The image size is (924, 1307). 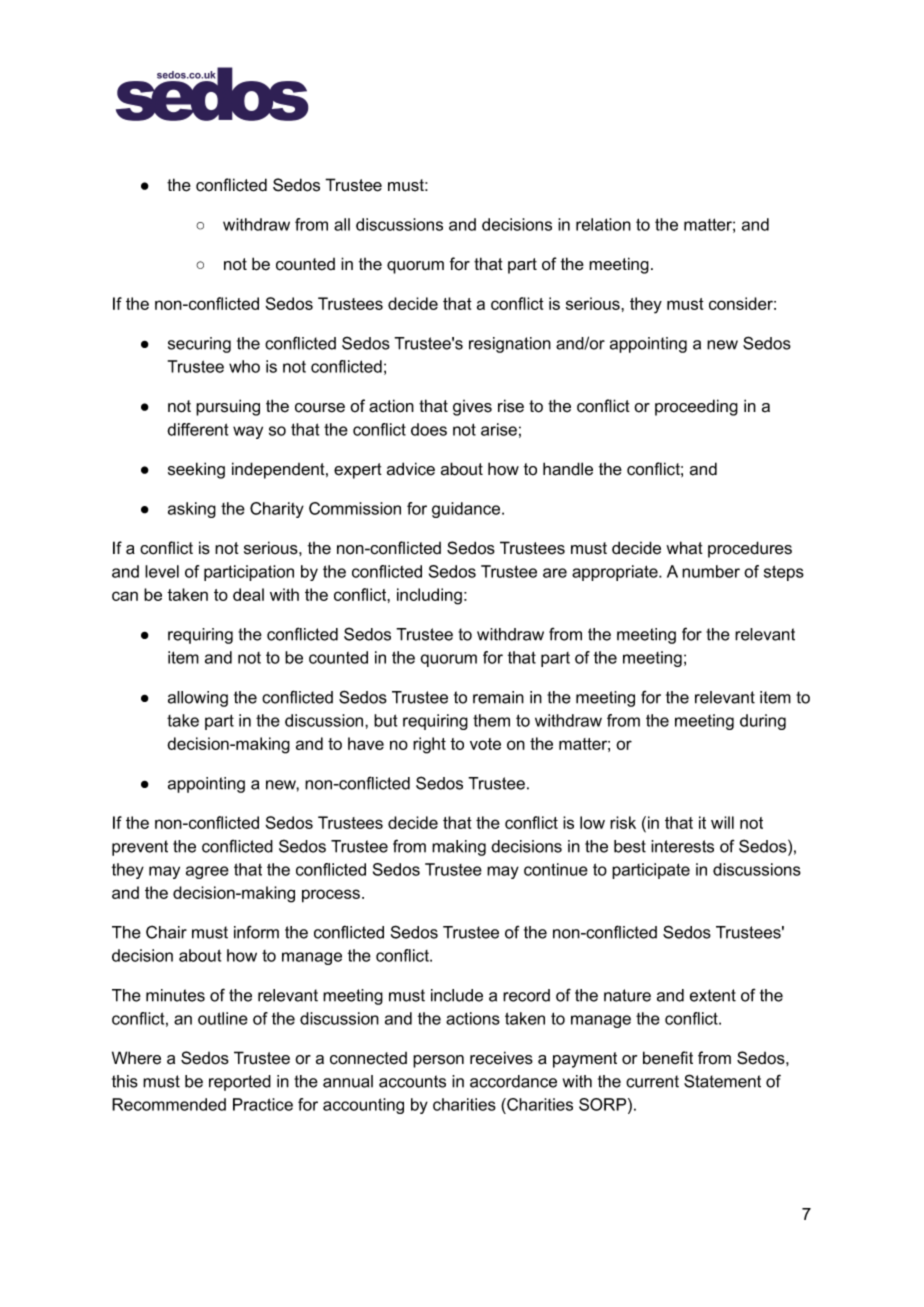 I want to click on level, so click(x=162, y=571).
